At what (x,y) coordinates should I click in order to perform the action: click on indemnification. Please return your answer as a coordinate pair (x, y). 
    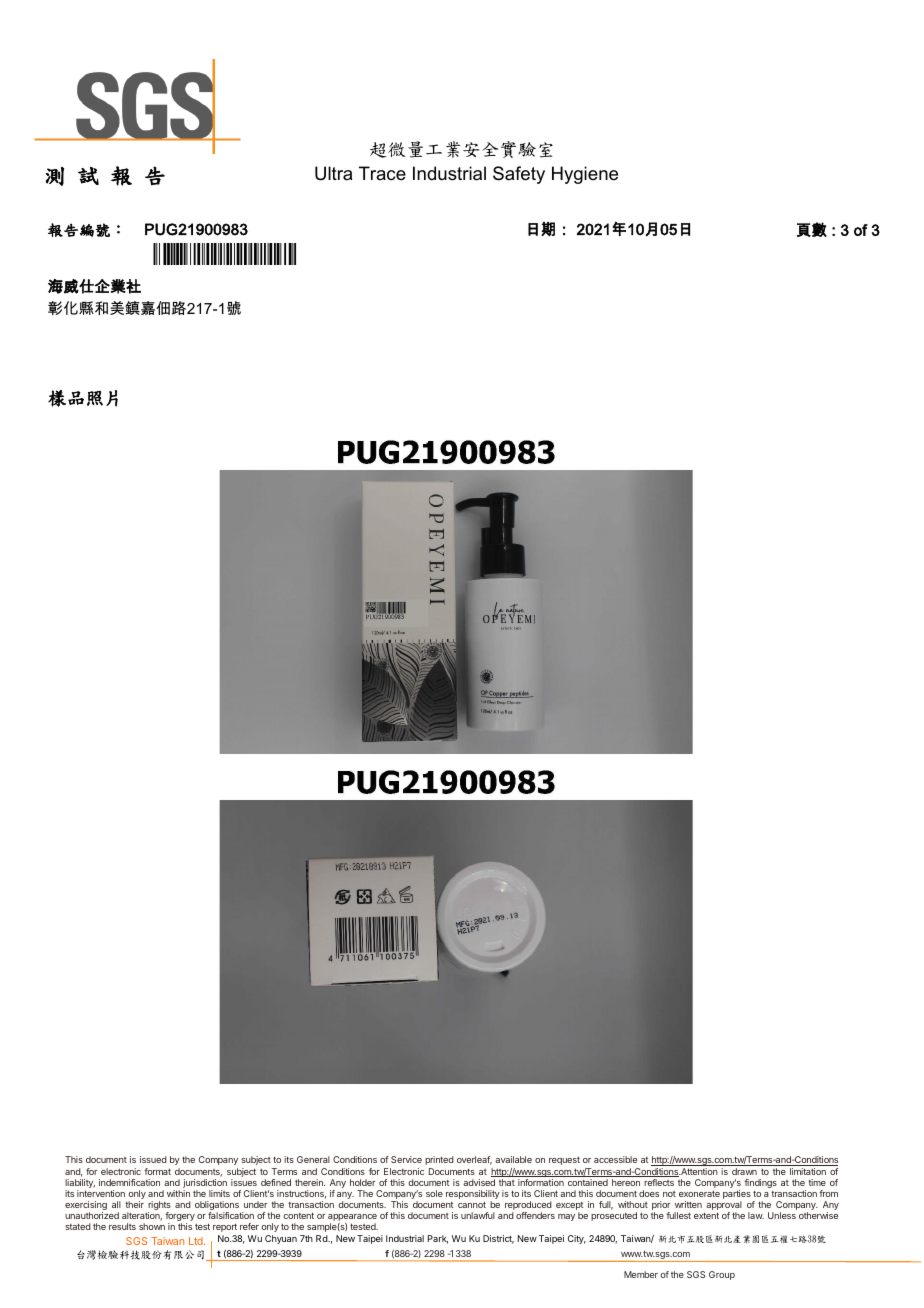
    Looking at the image, I should click on (129, 1182).
